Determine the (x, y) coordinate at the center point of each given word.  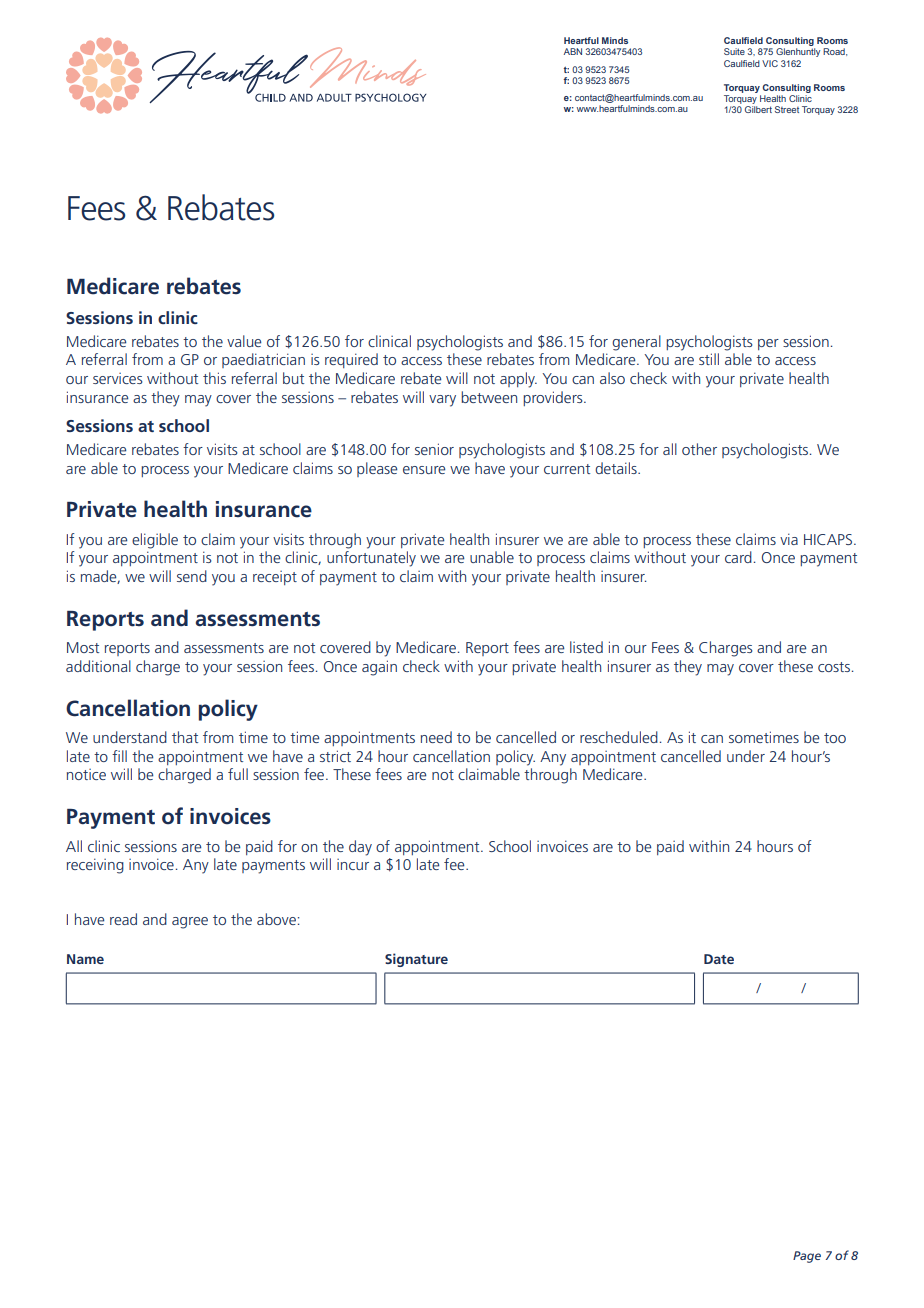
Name (85, 959)
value (244, 341)
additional (98, 666)
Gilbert (758, 109)
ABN (573, 51)
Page (807, 1257)
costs (834, 667)
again (379, 668)
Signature (416, 960)
